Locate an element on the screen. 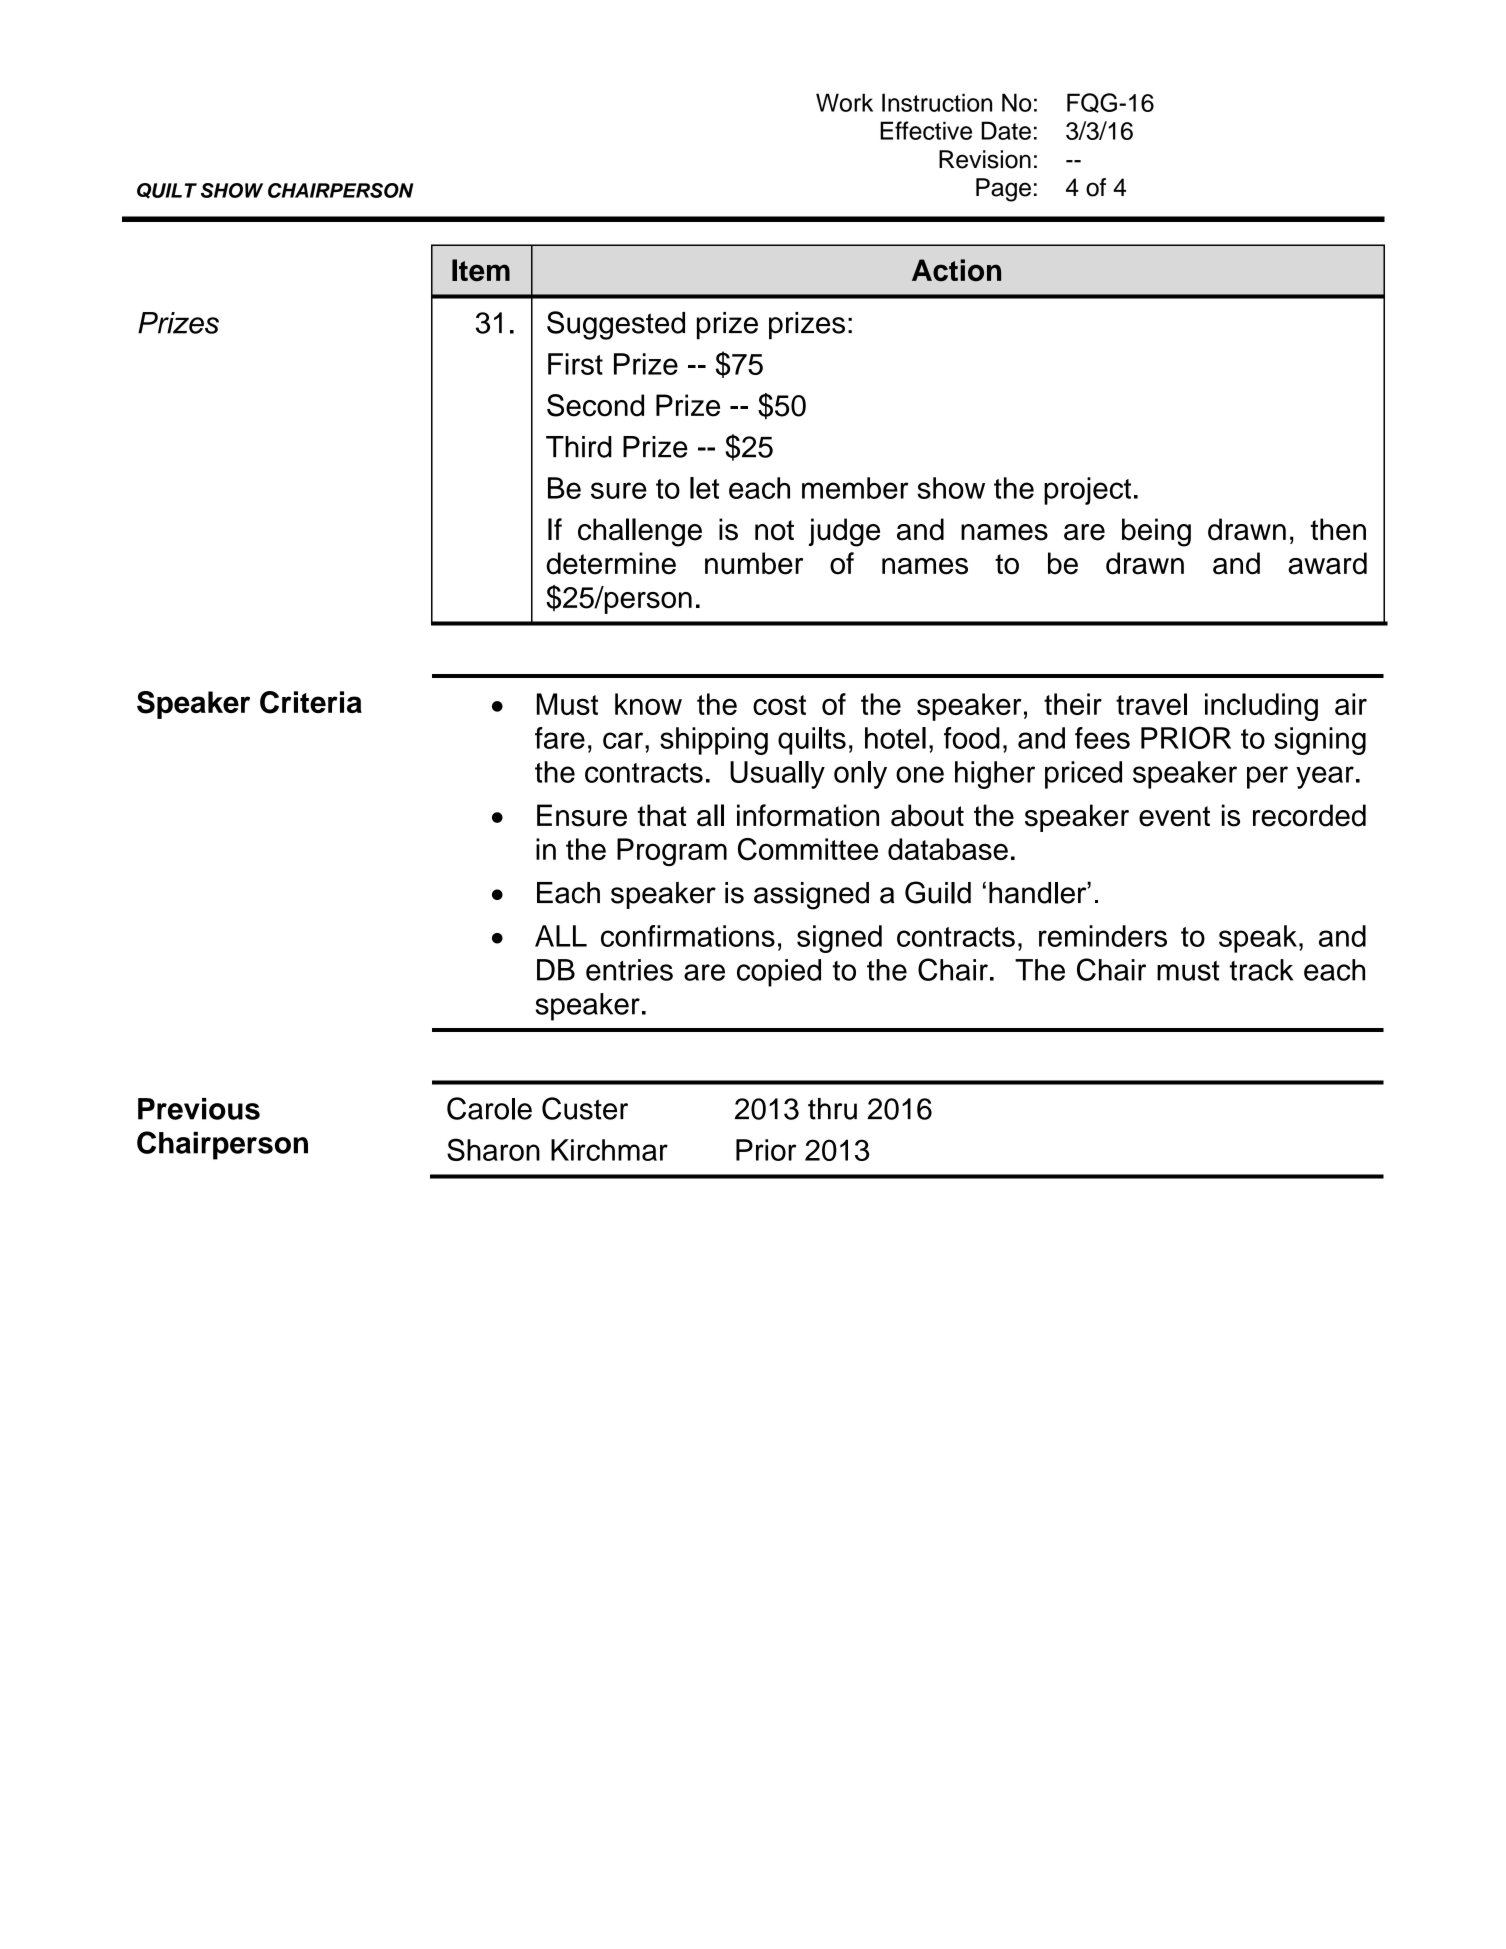 The height and width of the screenshot is (1949, 1506). Date is located at coordinates (1006, 130).
